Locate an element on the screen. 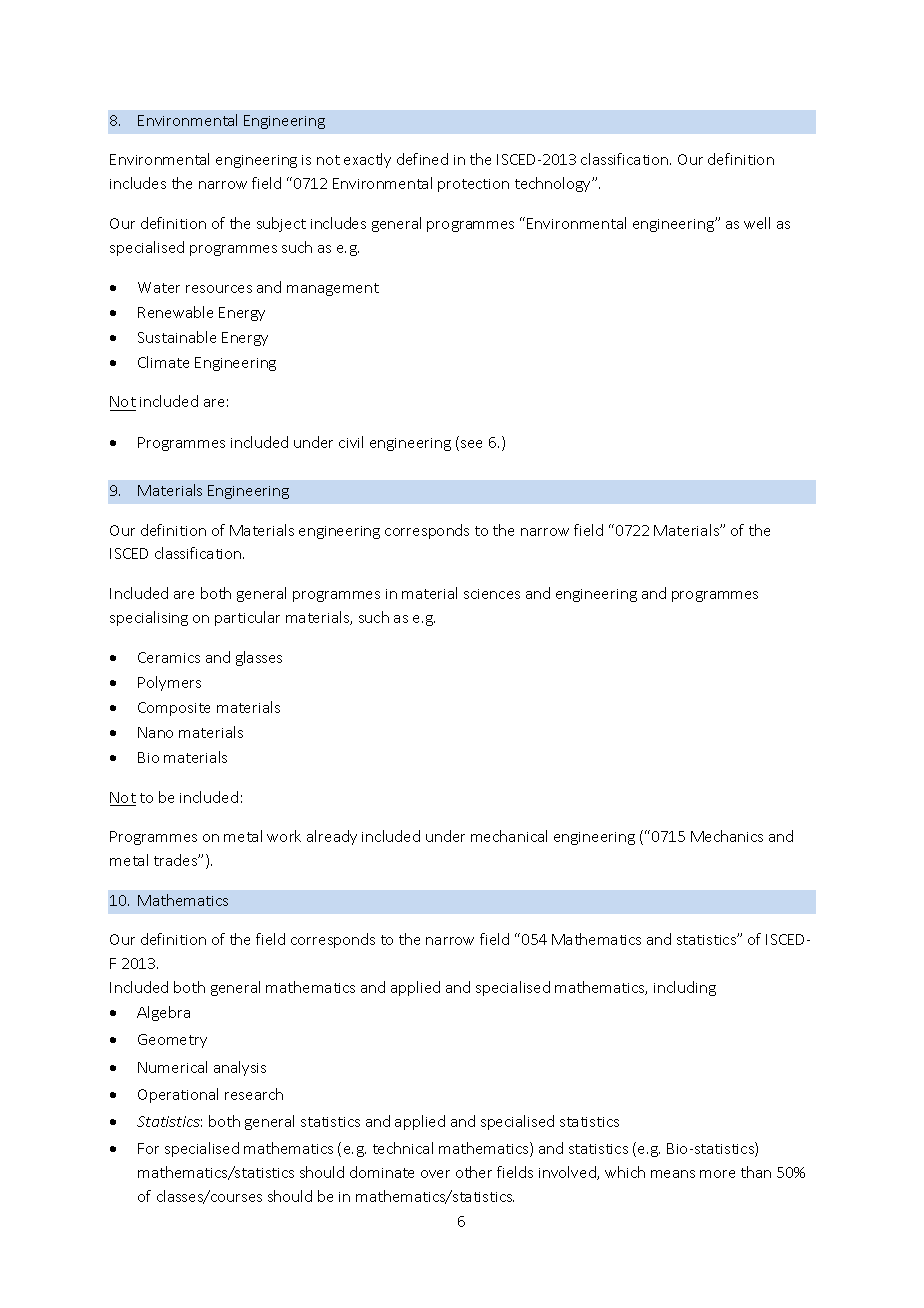 This screenshot has width=924, height=1308. other is located at coordinates (474, 1172).
